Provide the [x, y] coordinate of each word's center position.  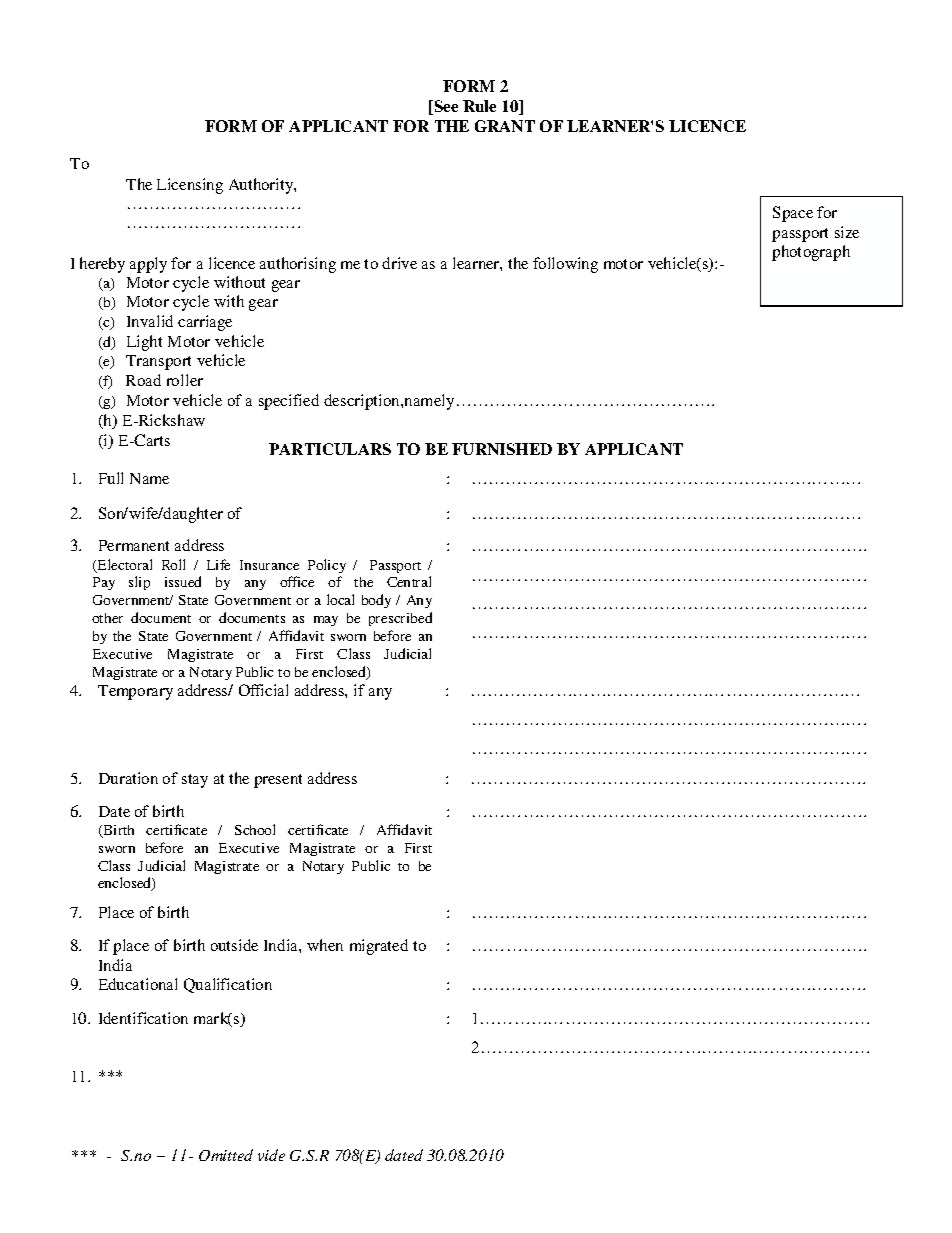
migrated [379, 947]
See [445, 107]
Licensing [190, 186]
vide [271, 1155]
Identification [143, 1018]
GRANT [505, 126]
